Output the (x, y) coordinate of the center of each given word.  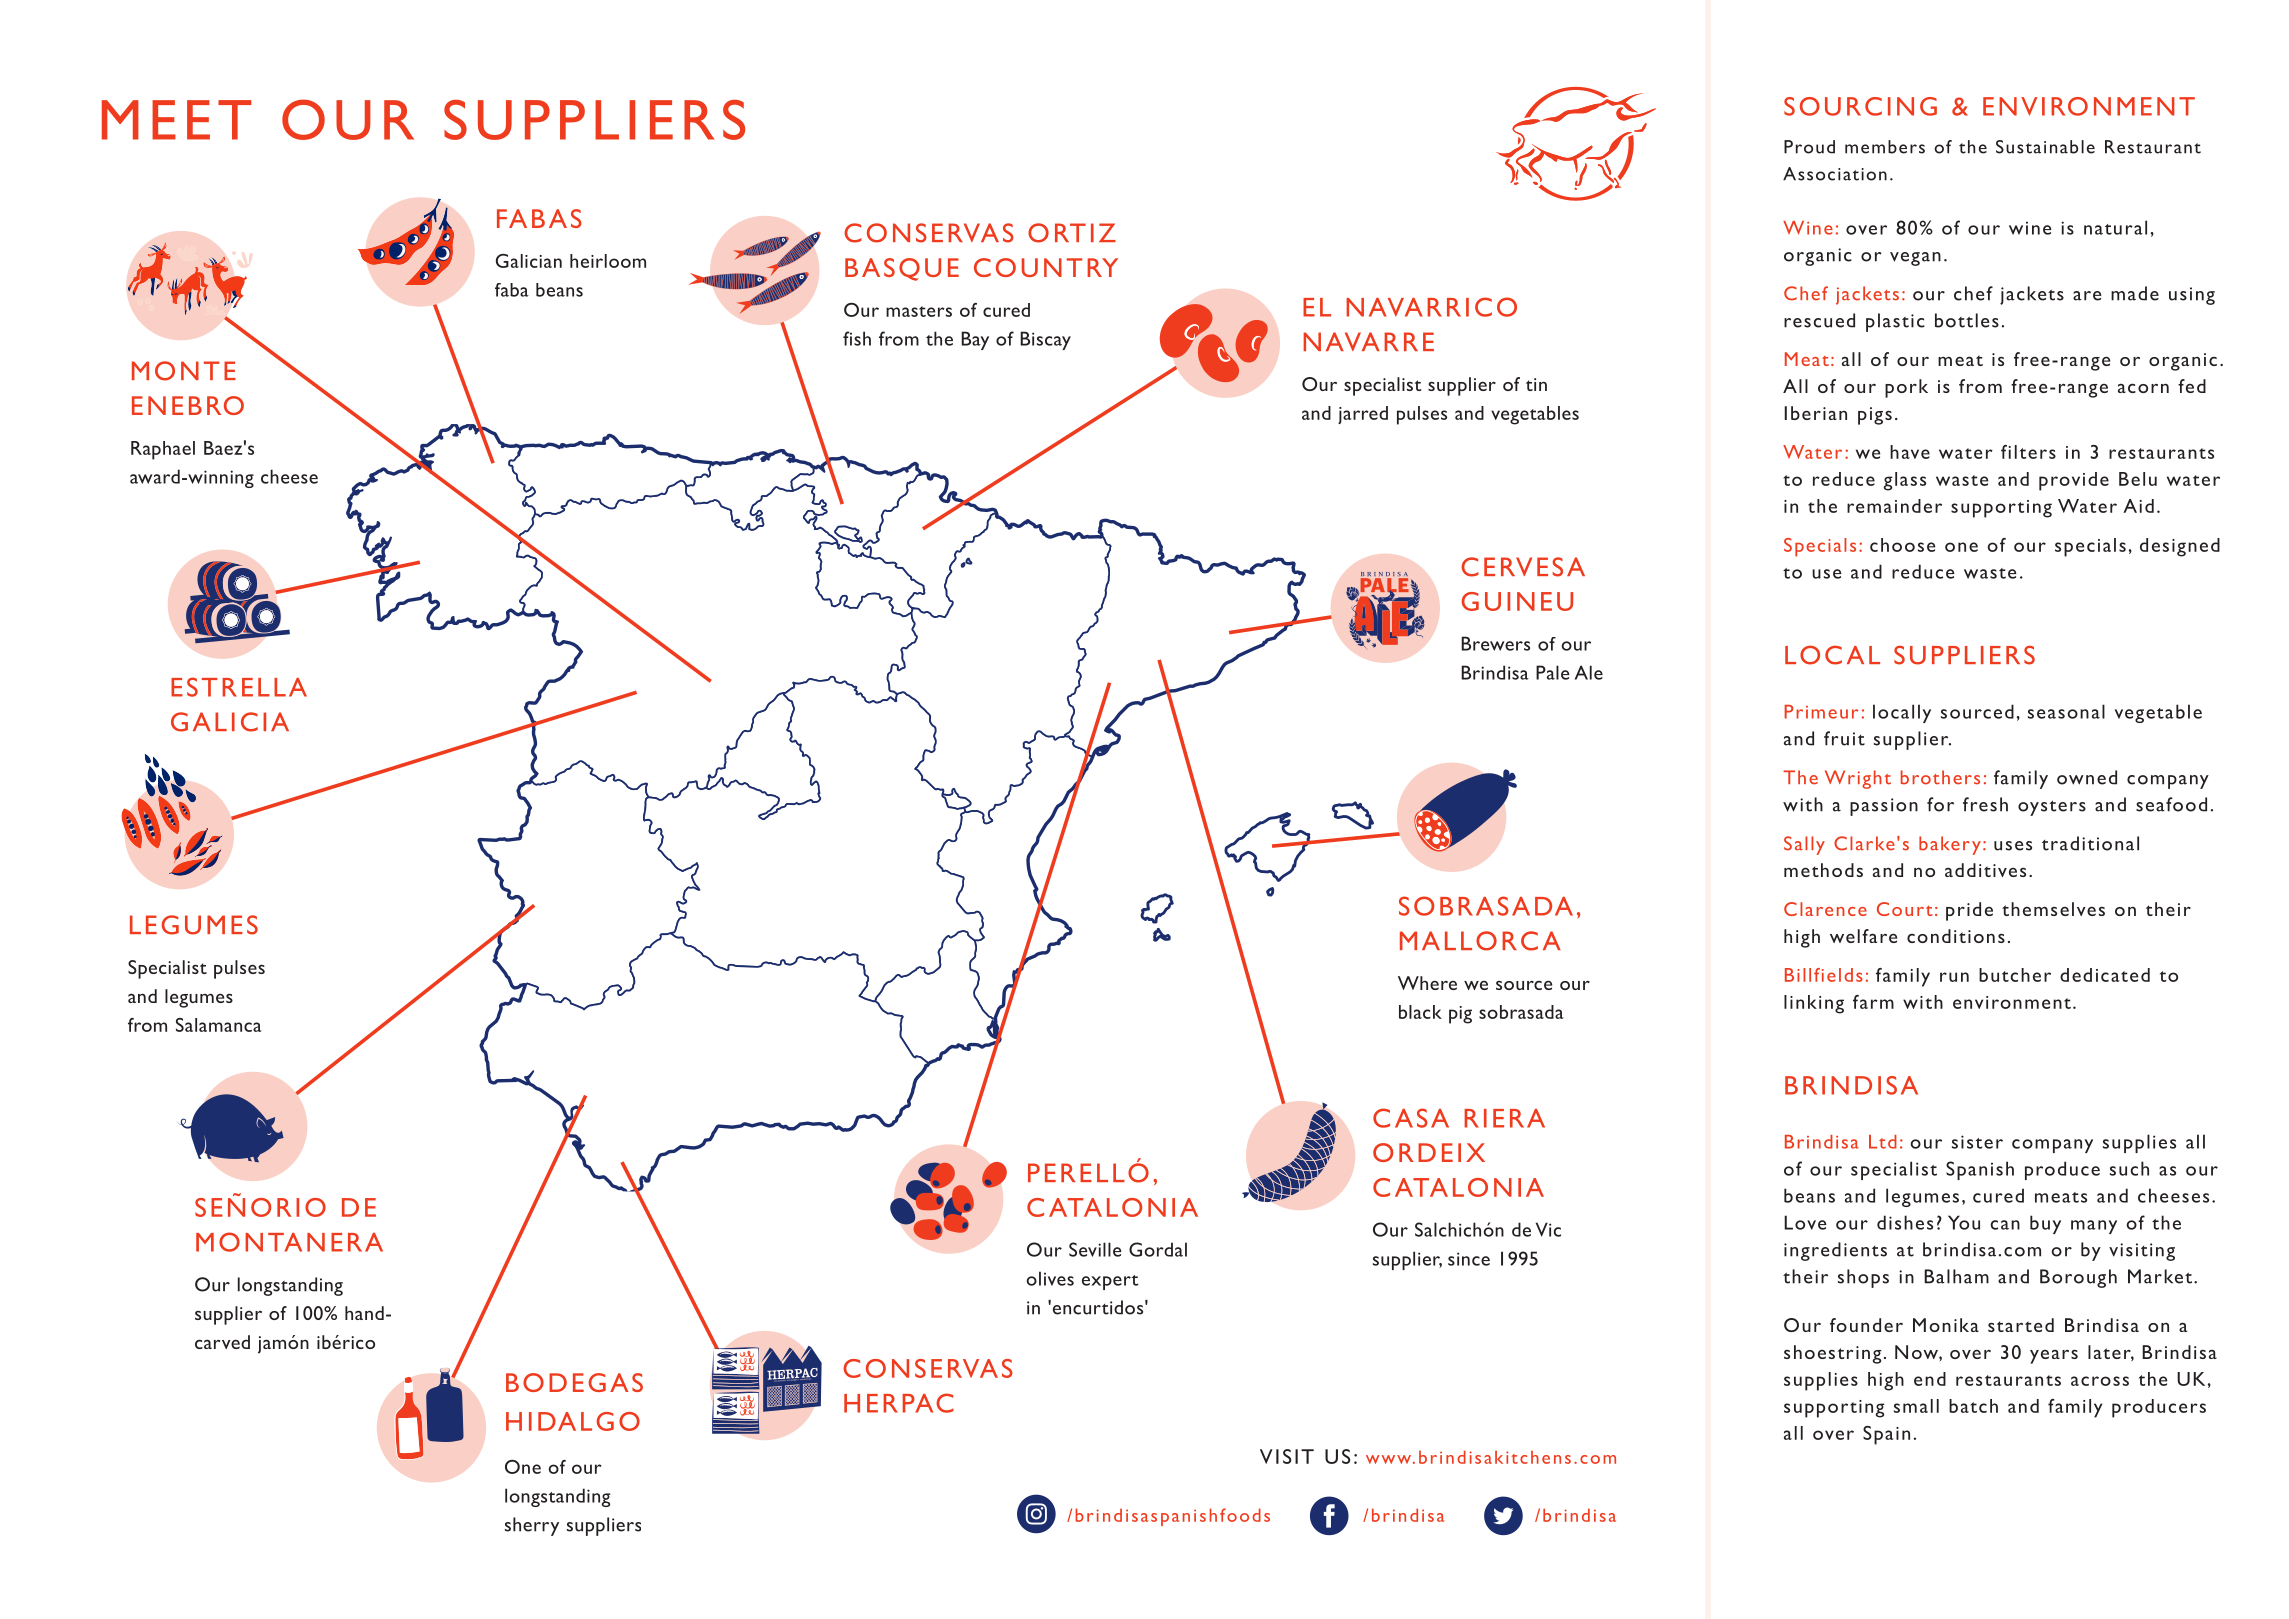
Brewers (1495, 643)
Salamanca (219, 1025)
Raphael (163, 450)
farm (1873, 1002)
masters (919, 311)
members (1885, 147)
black (1420, 1012)
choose (1902, 545)
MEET (177, 120)
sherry (532, 1526)
